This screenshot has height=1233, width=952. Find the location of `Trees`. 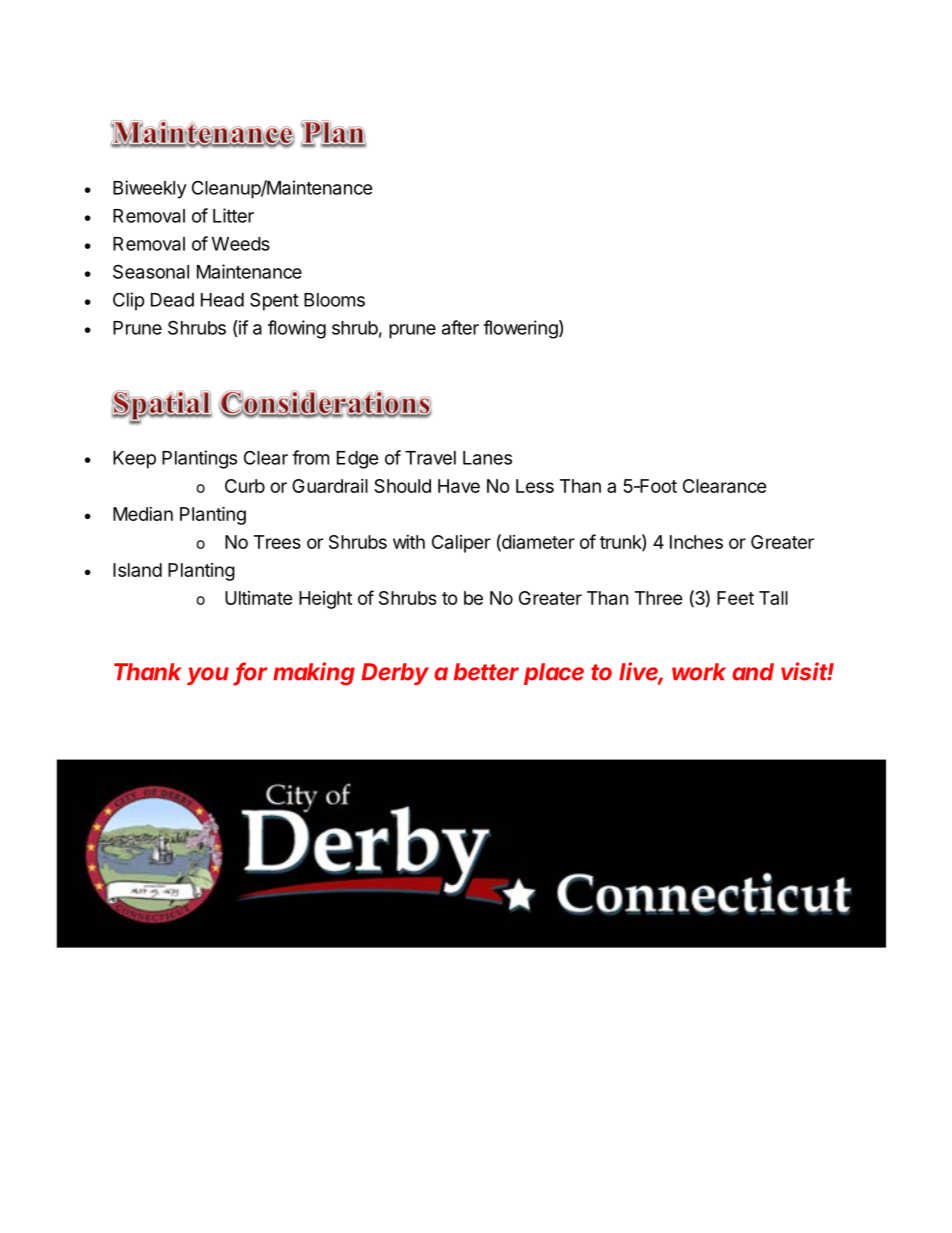

Trees is located at coordinates (277, 542).
